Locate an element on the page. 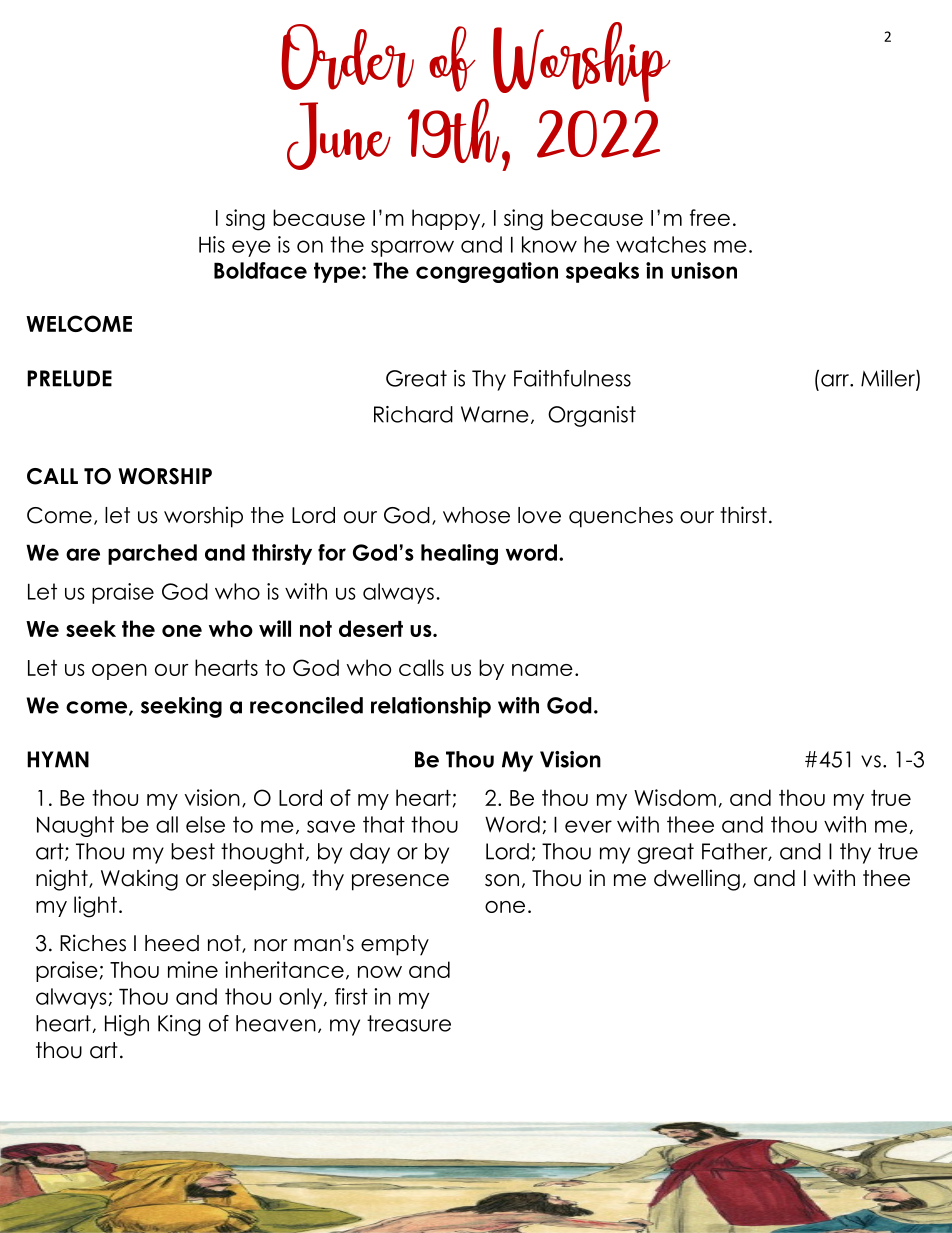  June is located at coordinates (339, 136).
